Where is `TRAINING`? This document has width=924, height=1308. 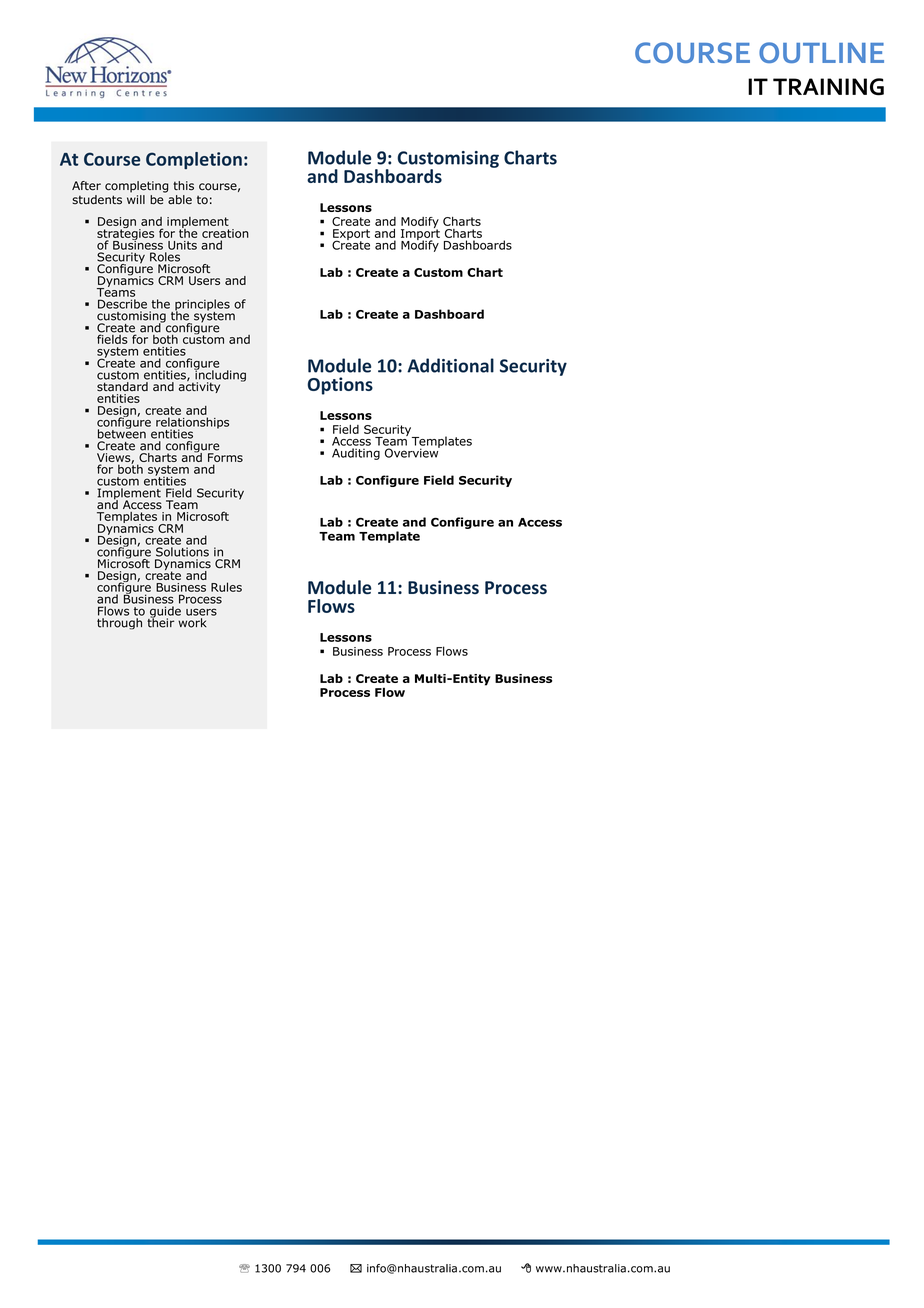
TRAINING is located at coordinates (828, 87).
